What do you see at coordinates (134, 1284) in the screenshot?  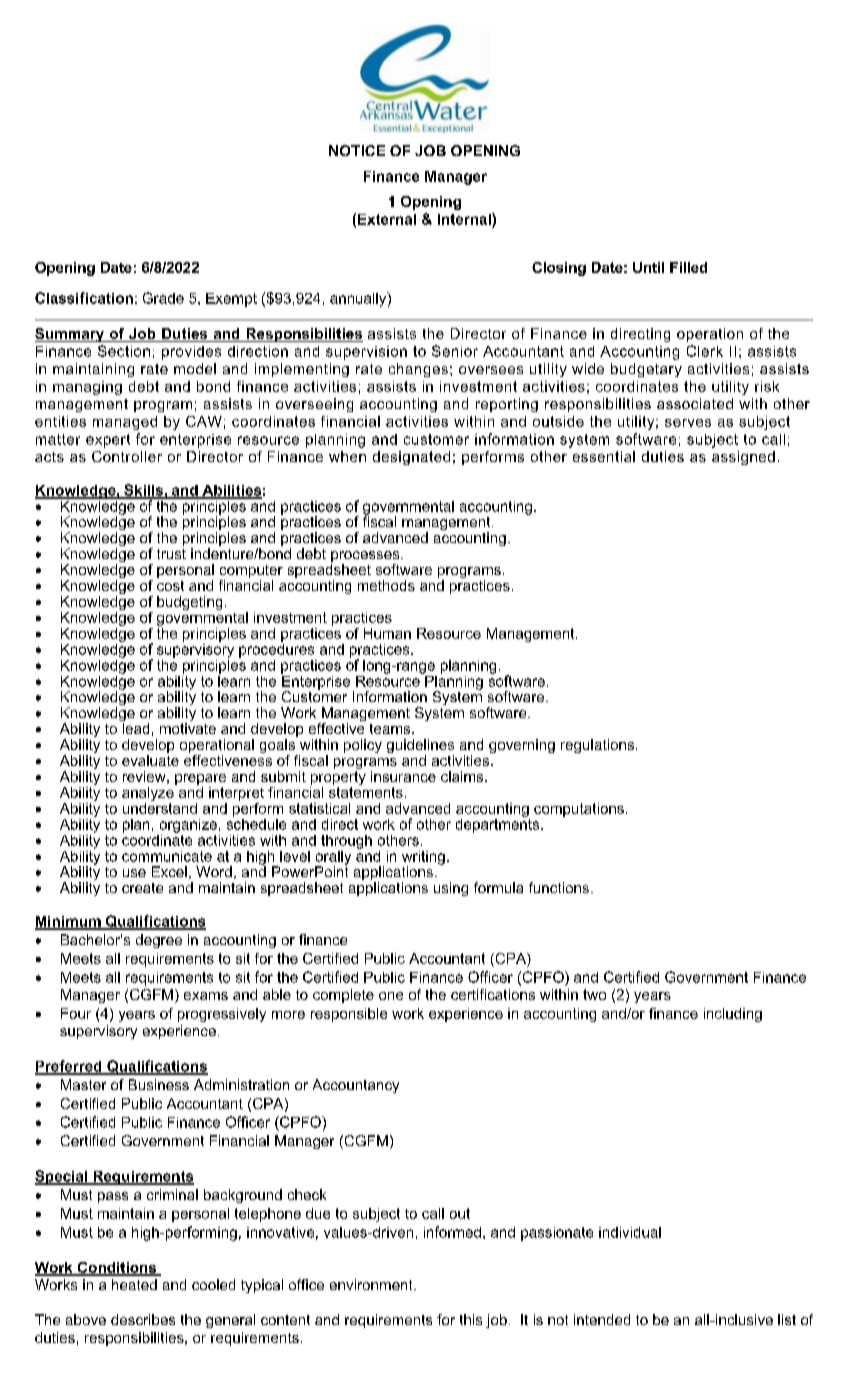 I see `heated` at bounding box center [134, 1284].
